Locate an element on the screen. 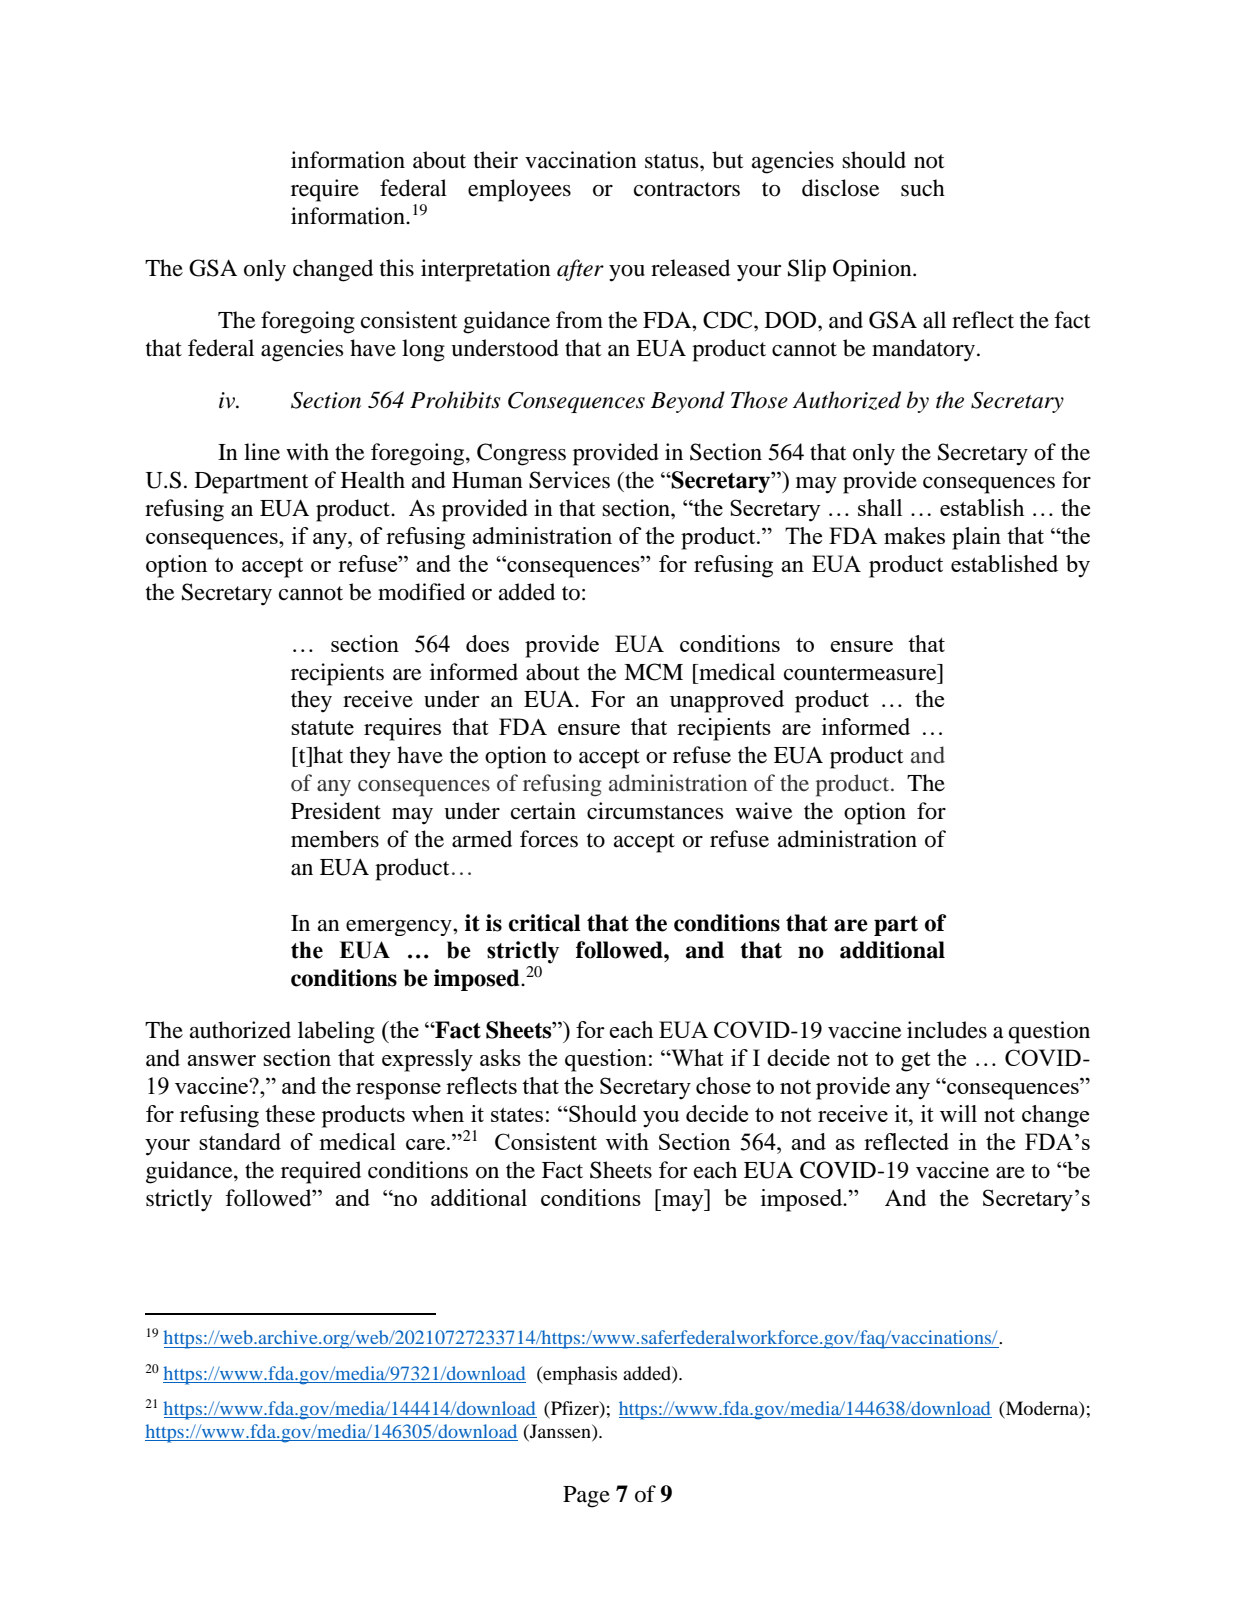 This screenshot has width=1236, height=1600. MCM is located at coordinates (653, 672).
